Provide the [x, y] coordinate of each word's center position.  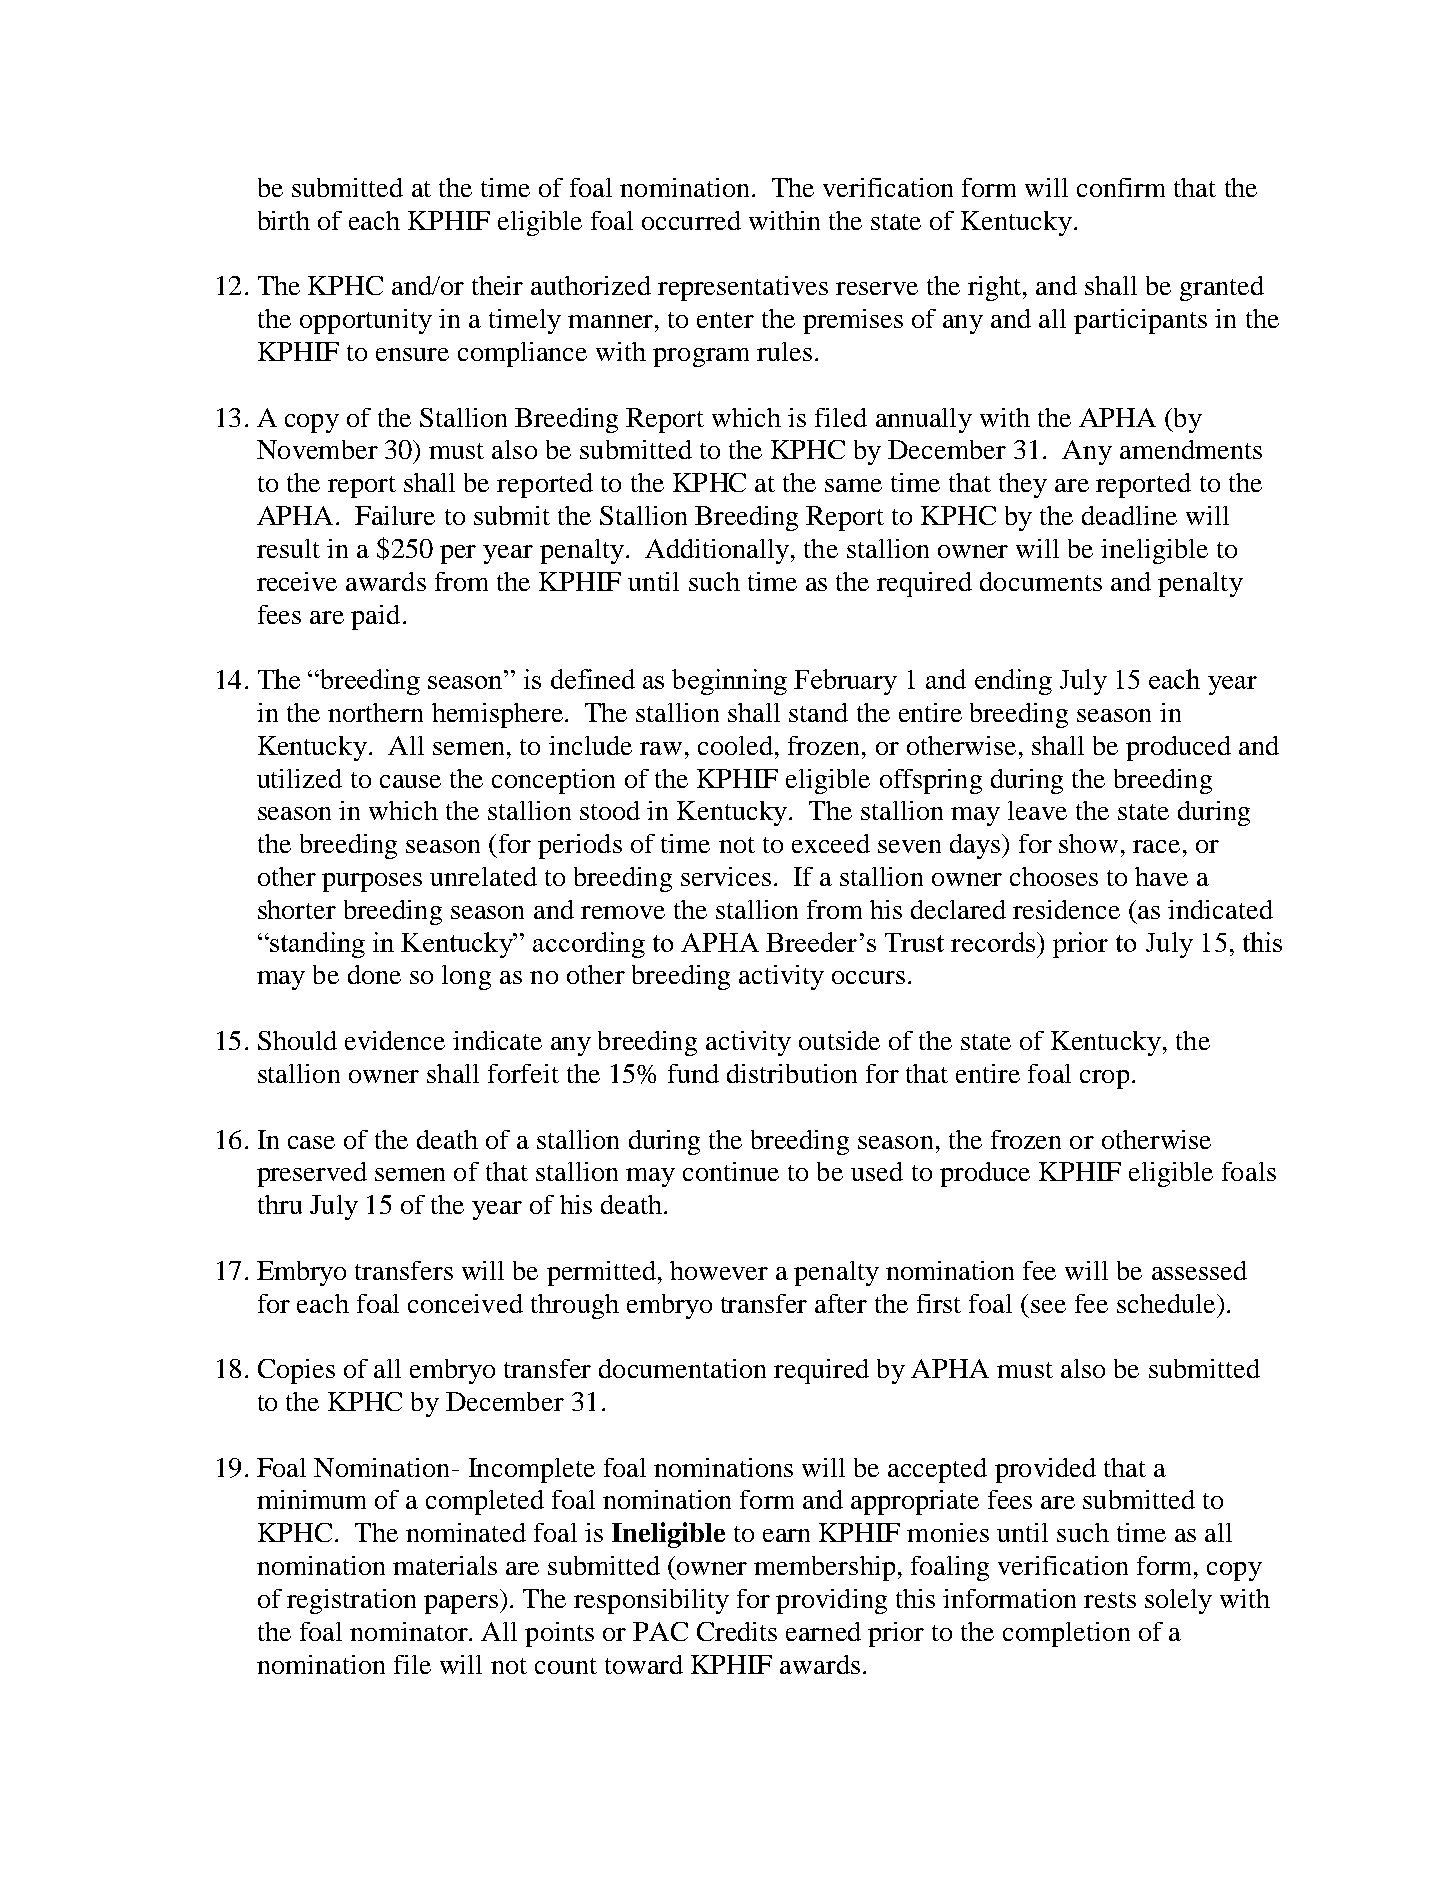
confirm [1121, 187]
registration [351, 1601]
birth [284, 220]
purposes [372, 882]
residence [1066, 909]
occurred [691, 220]
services [726, 876]
